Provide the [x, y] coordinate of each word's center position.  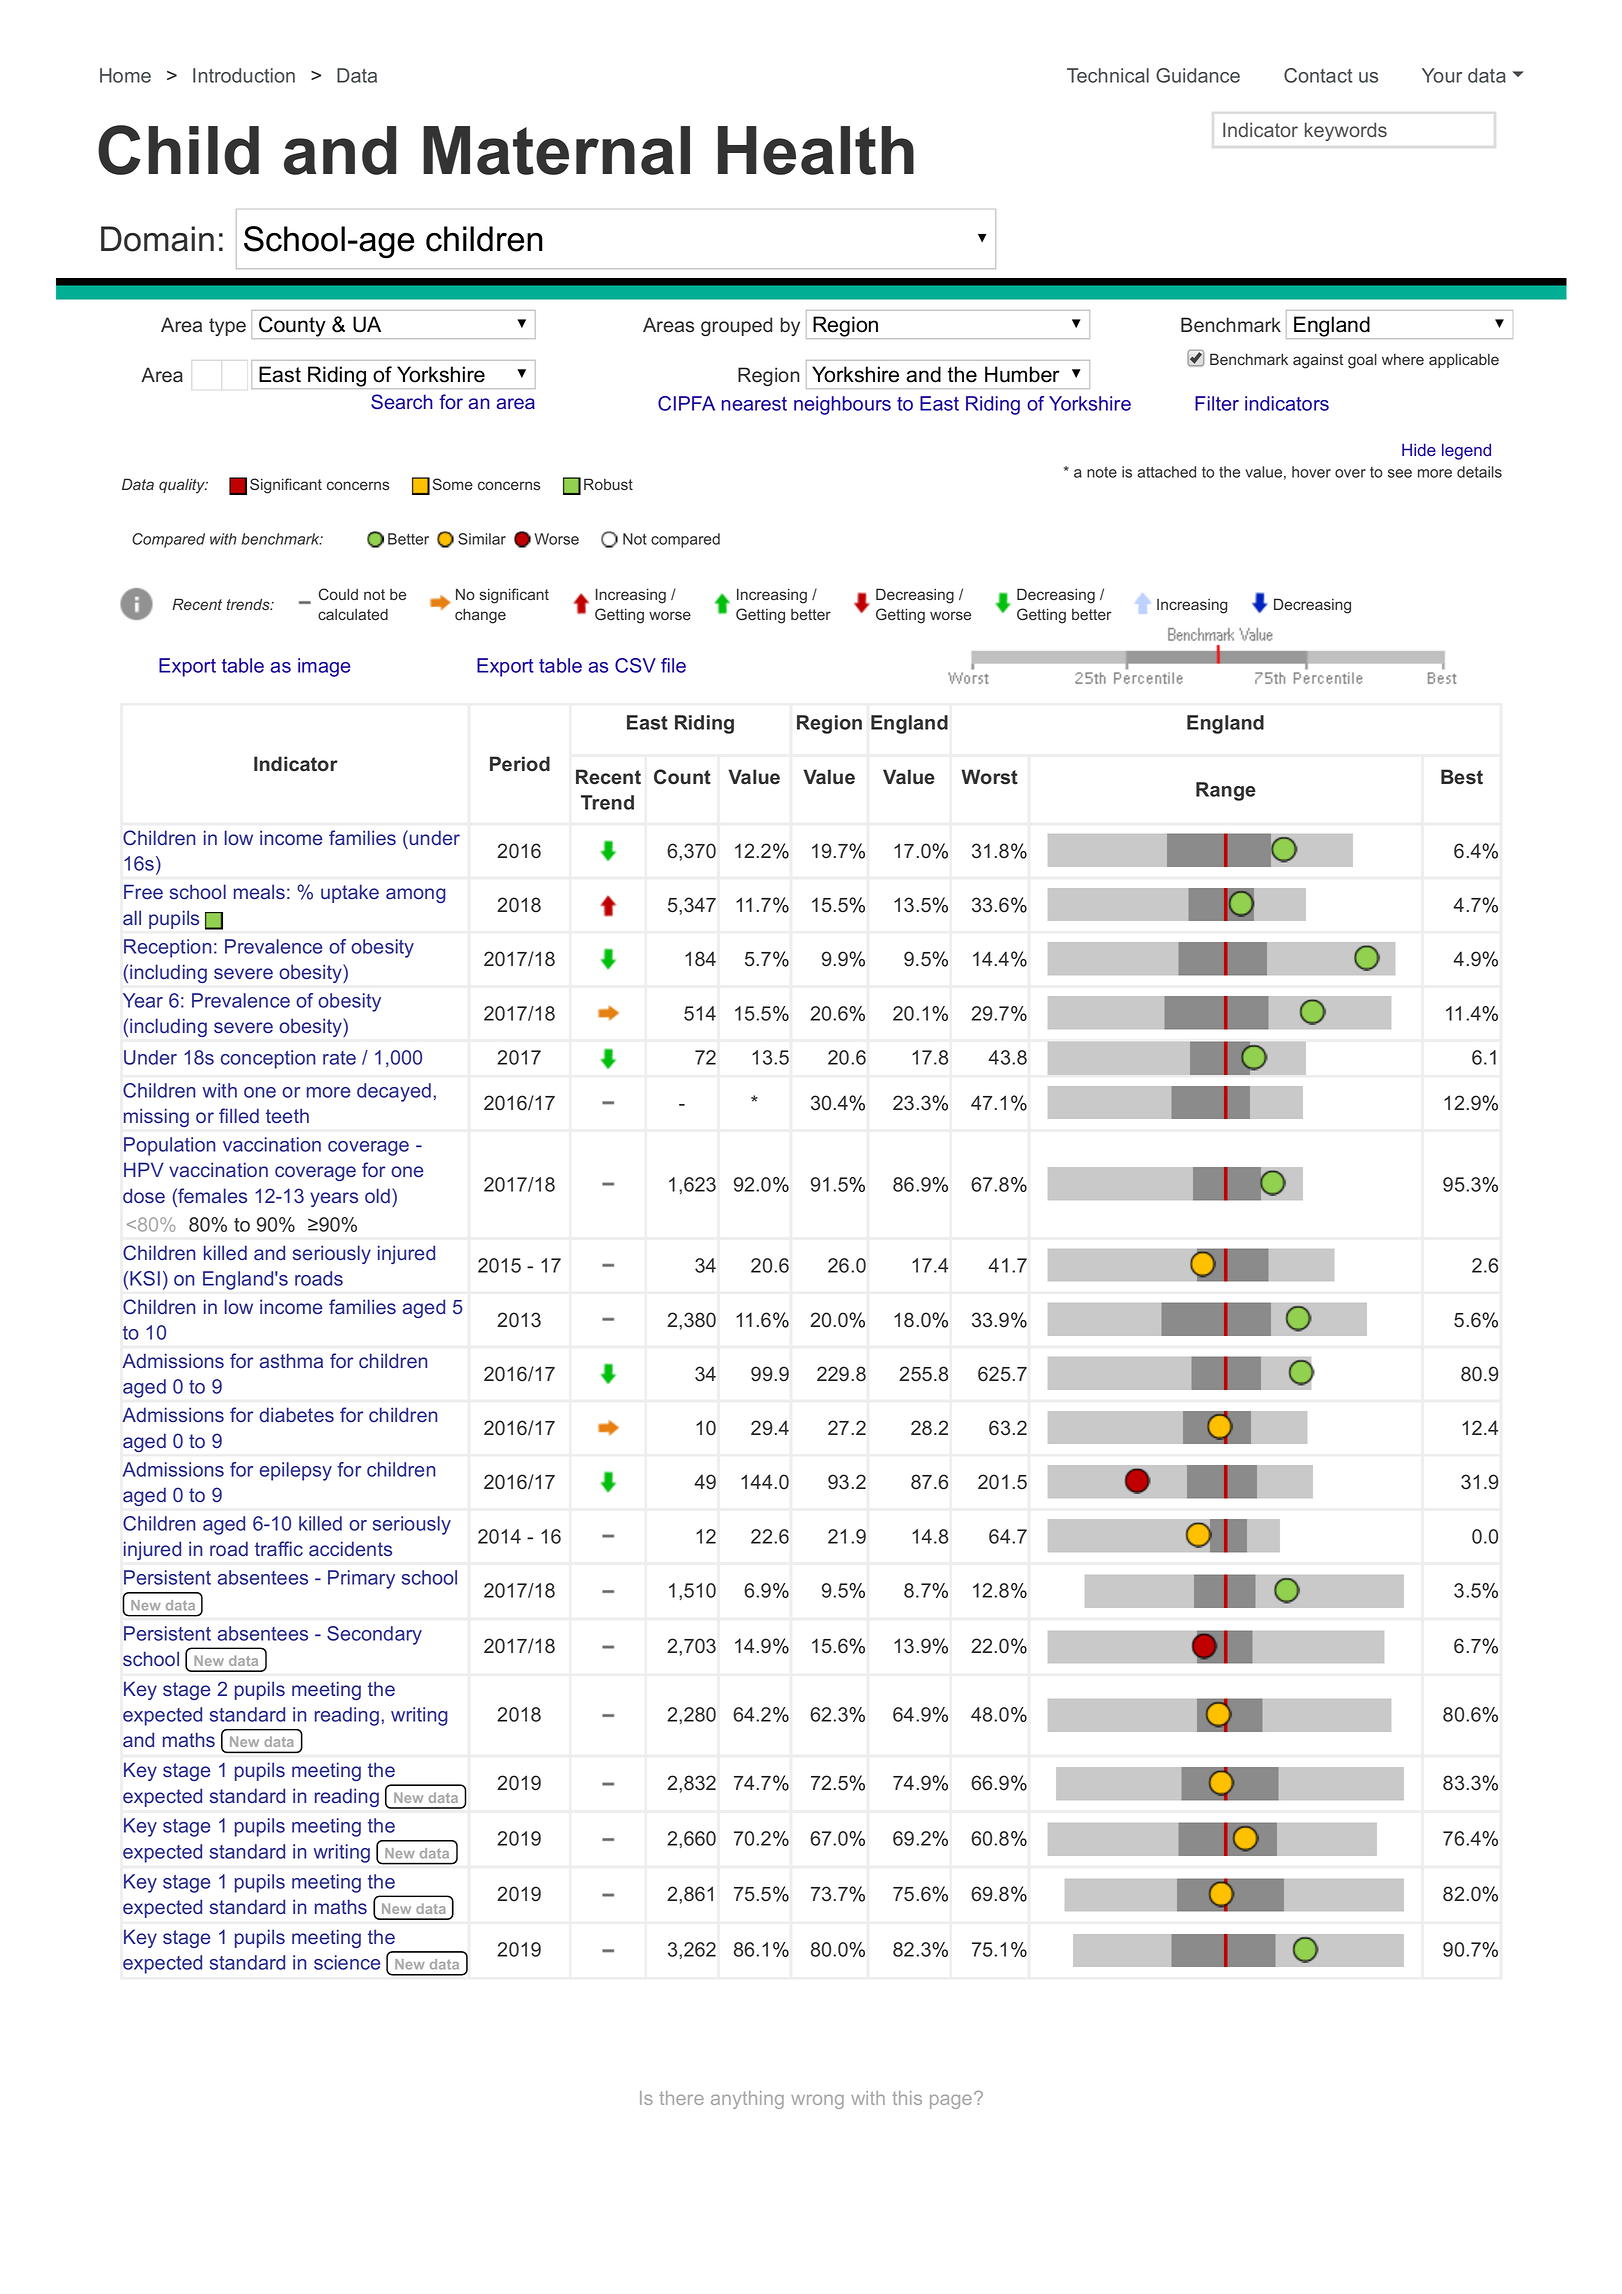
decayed [394, 1092]
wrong [817, 2101]
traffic [279, 1548]
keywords [1346, 131]
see [1400, 473]
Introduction [244, 75]
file [673, 665]
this [907, 2098]
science [347, 1962]
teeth [287, 1115]
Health [816, 150]
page [951, 2101]
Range [1226, 791]
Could [338, 594]
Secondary [374, 1635]
